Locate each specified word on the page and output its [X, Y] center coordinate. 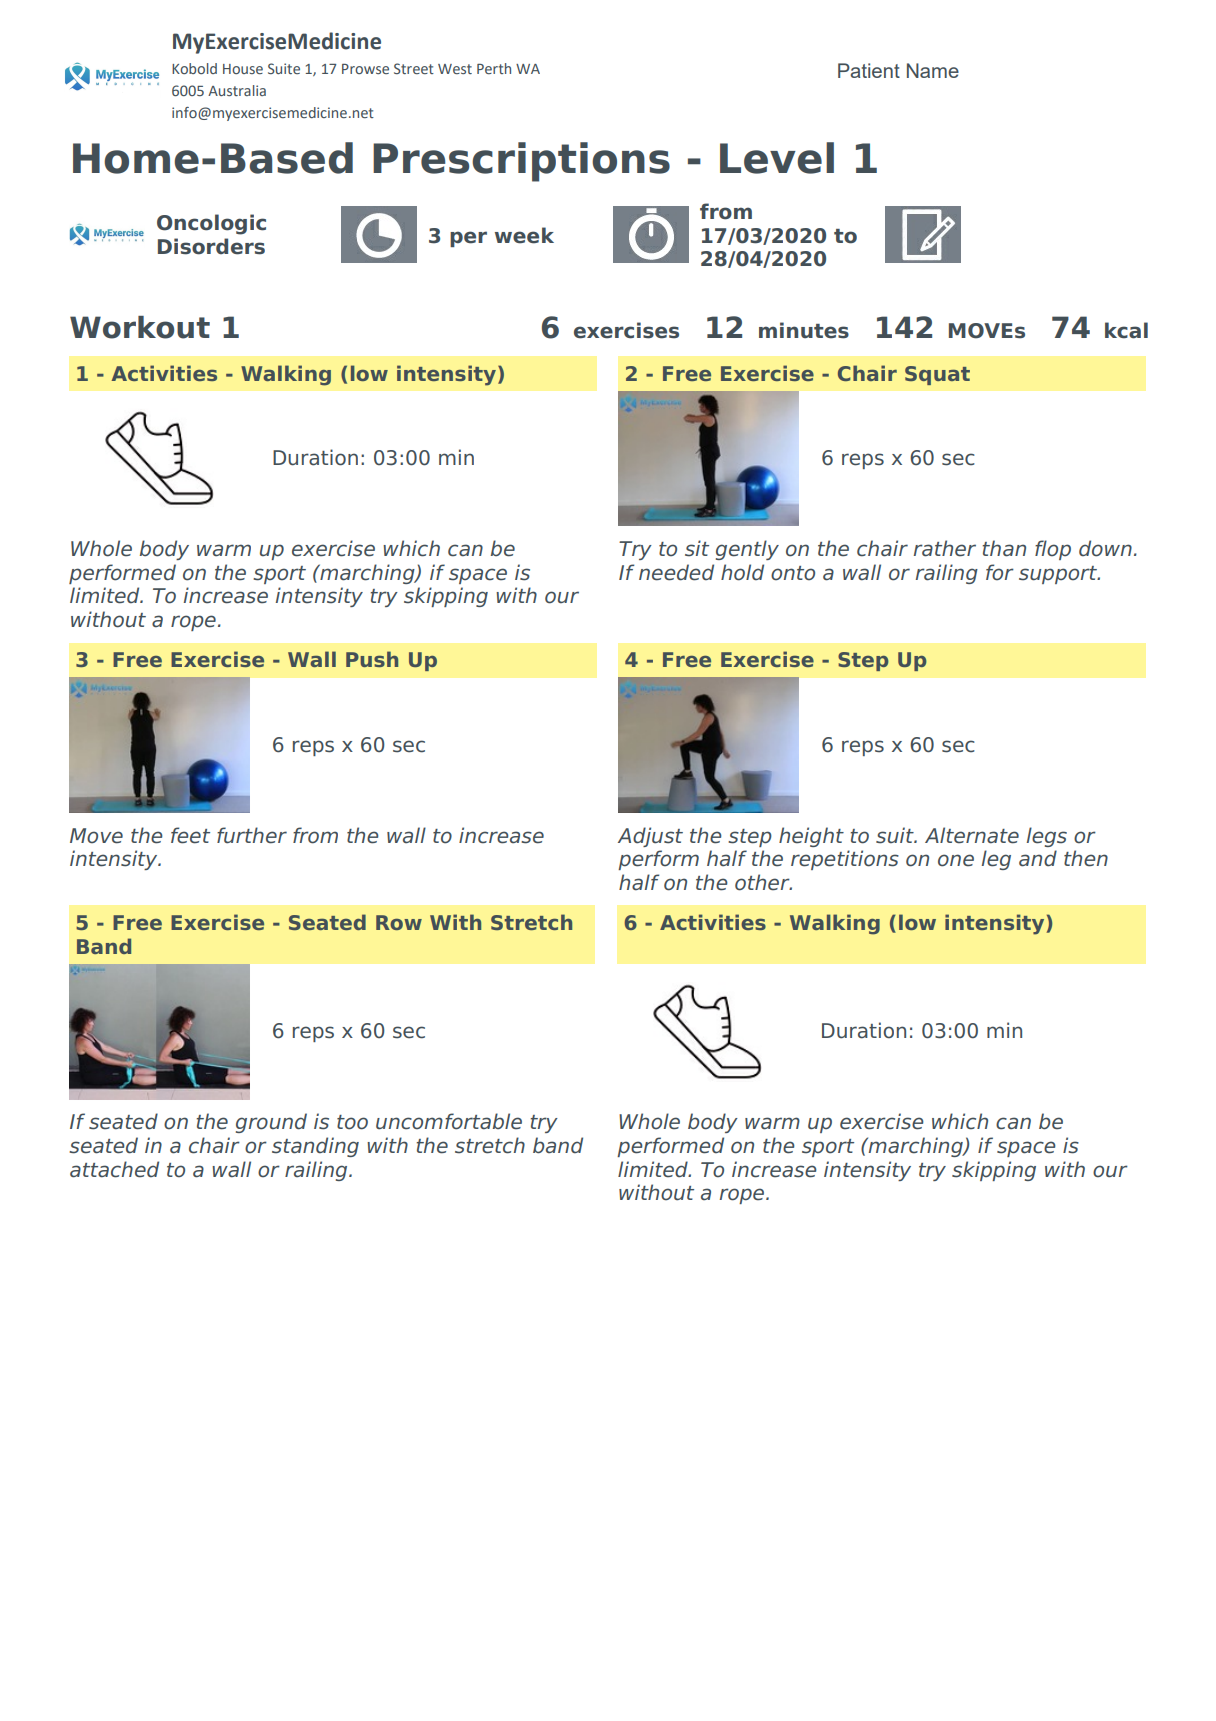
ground [271, 1123]
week [524, 235]
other [763, 882]
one [956, 860]
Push [372, 659]
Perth [494, 68]
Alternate [972, 835]
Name [933, 70]
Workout [140, 327]
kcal [1126, 330]
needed [676, 572]
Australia [237, 90]
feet [190, 835]
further [252, 835]
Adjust [650, 837]
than [1004, 548]
